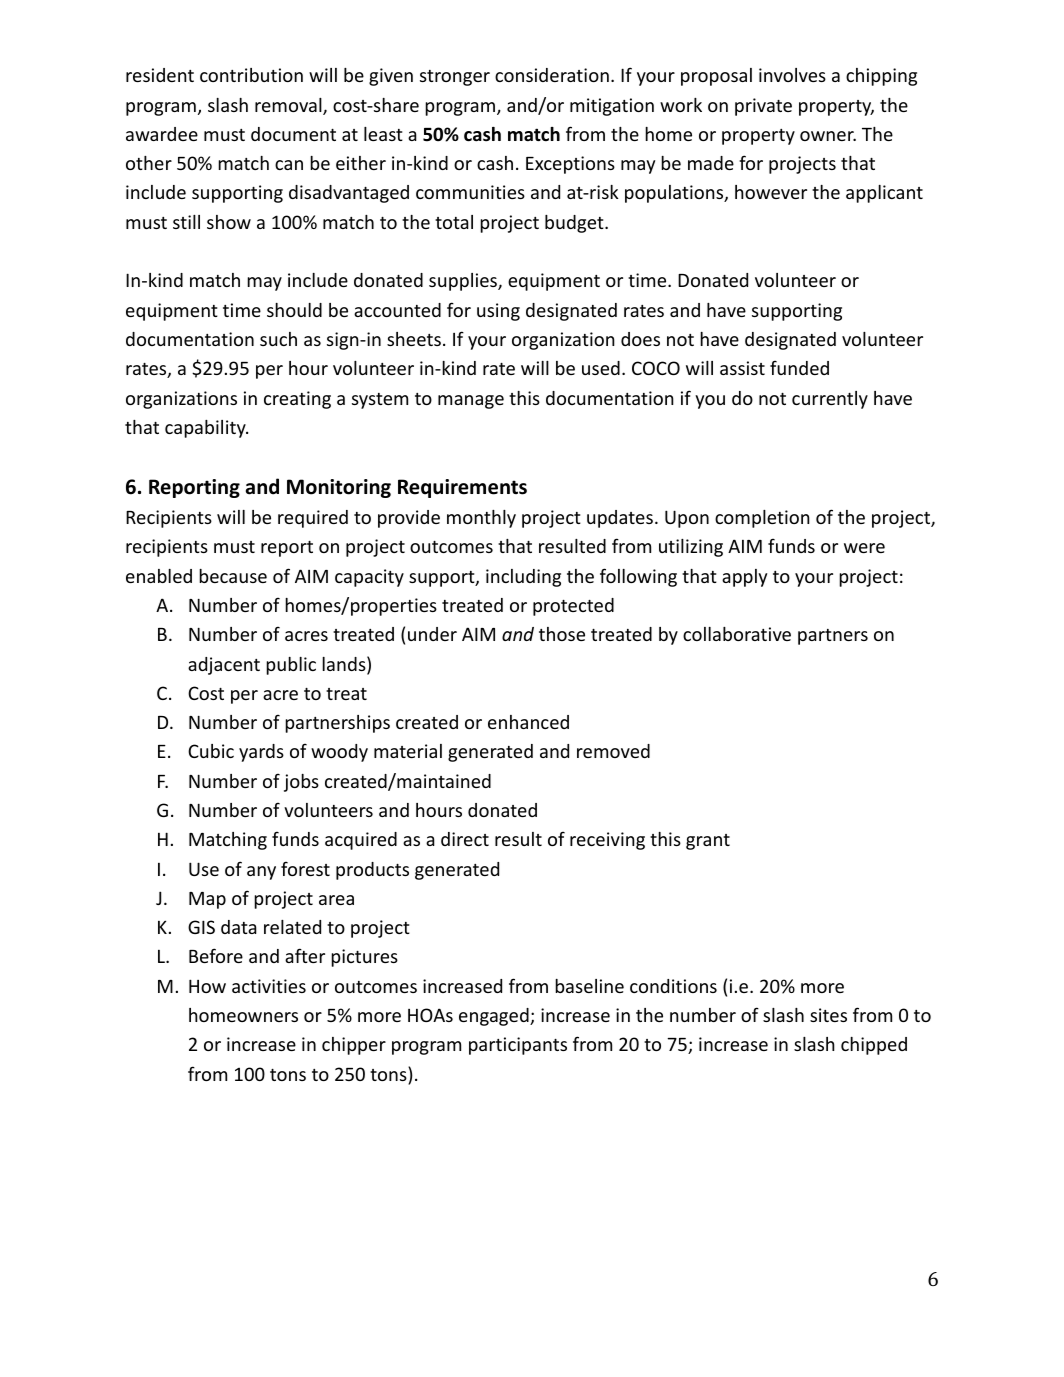 The height and width of the screenshot is (1377, 1064). I want to click on should, so click(294, 310).
